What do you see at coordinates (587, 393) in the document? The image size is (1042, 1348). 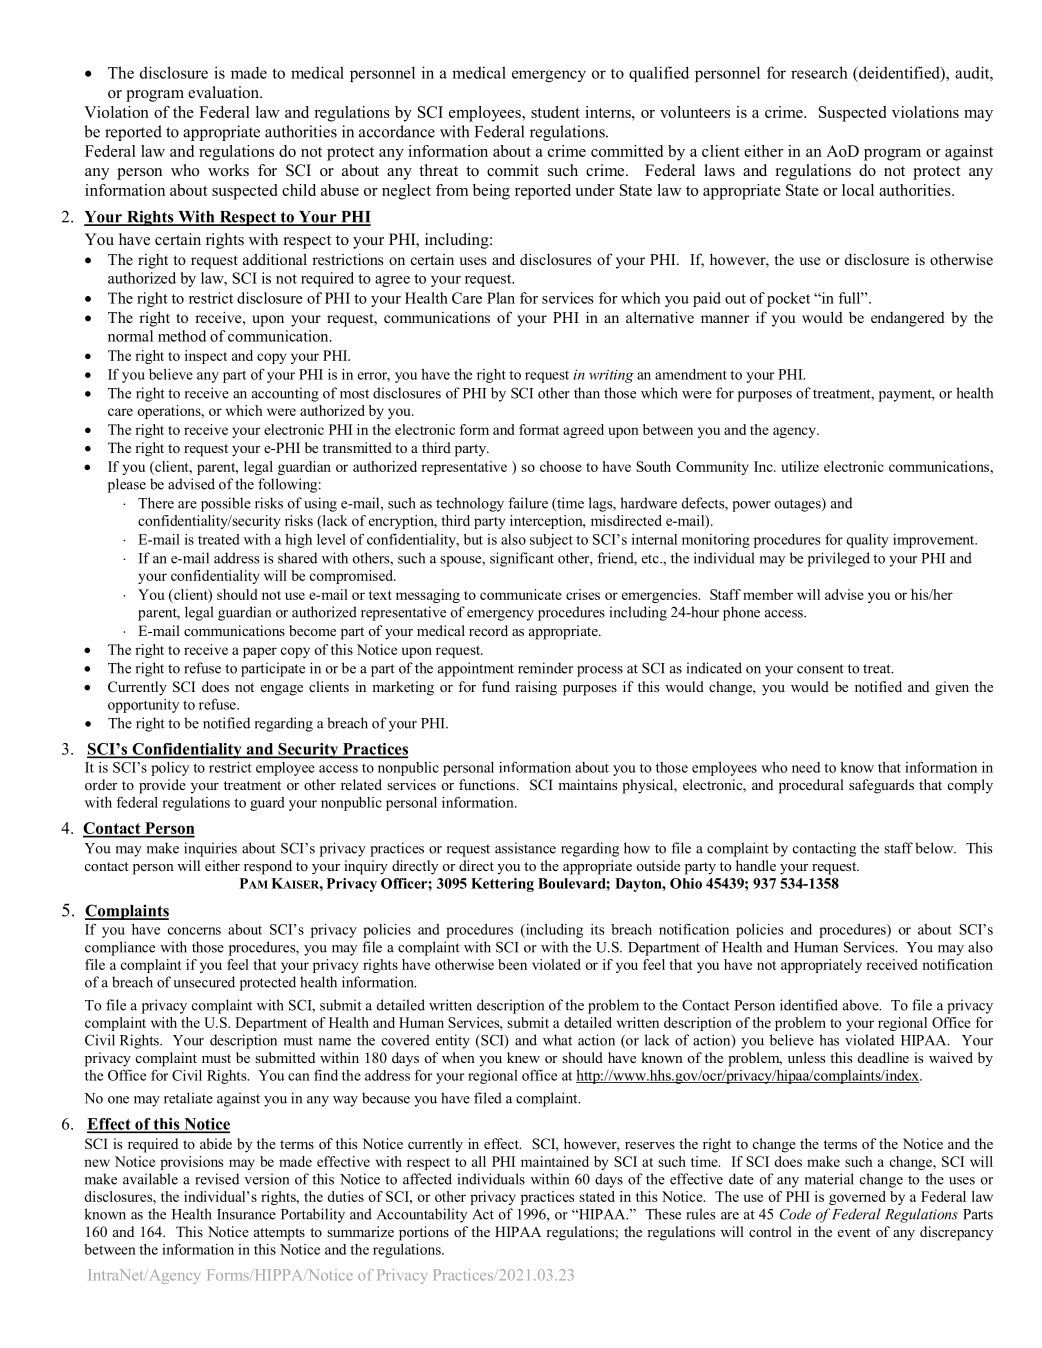 I see `than` at bounding box center [587, 393].
